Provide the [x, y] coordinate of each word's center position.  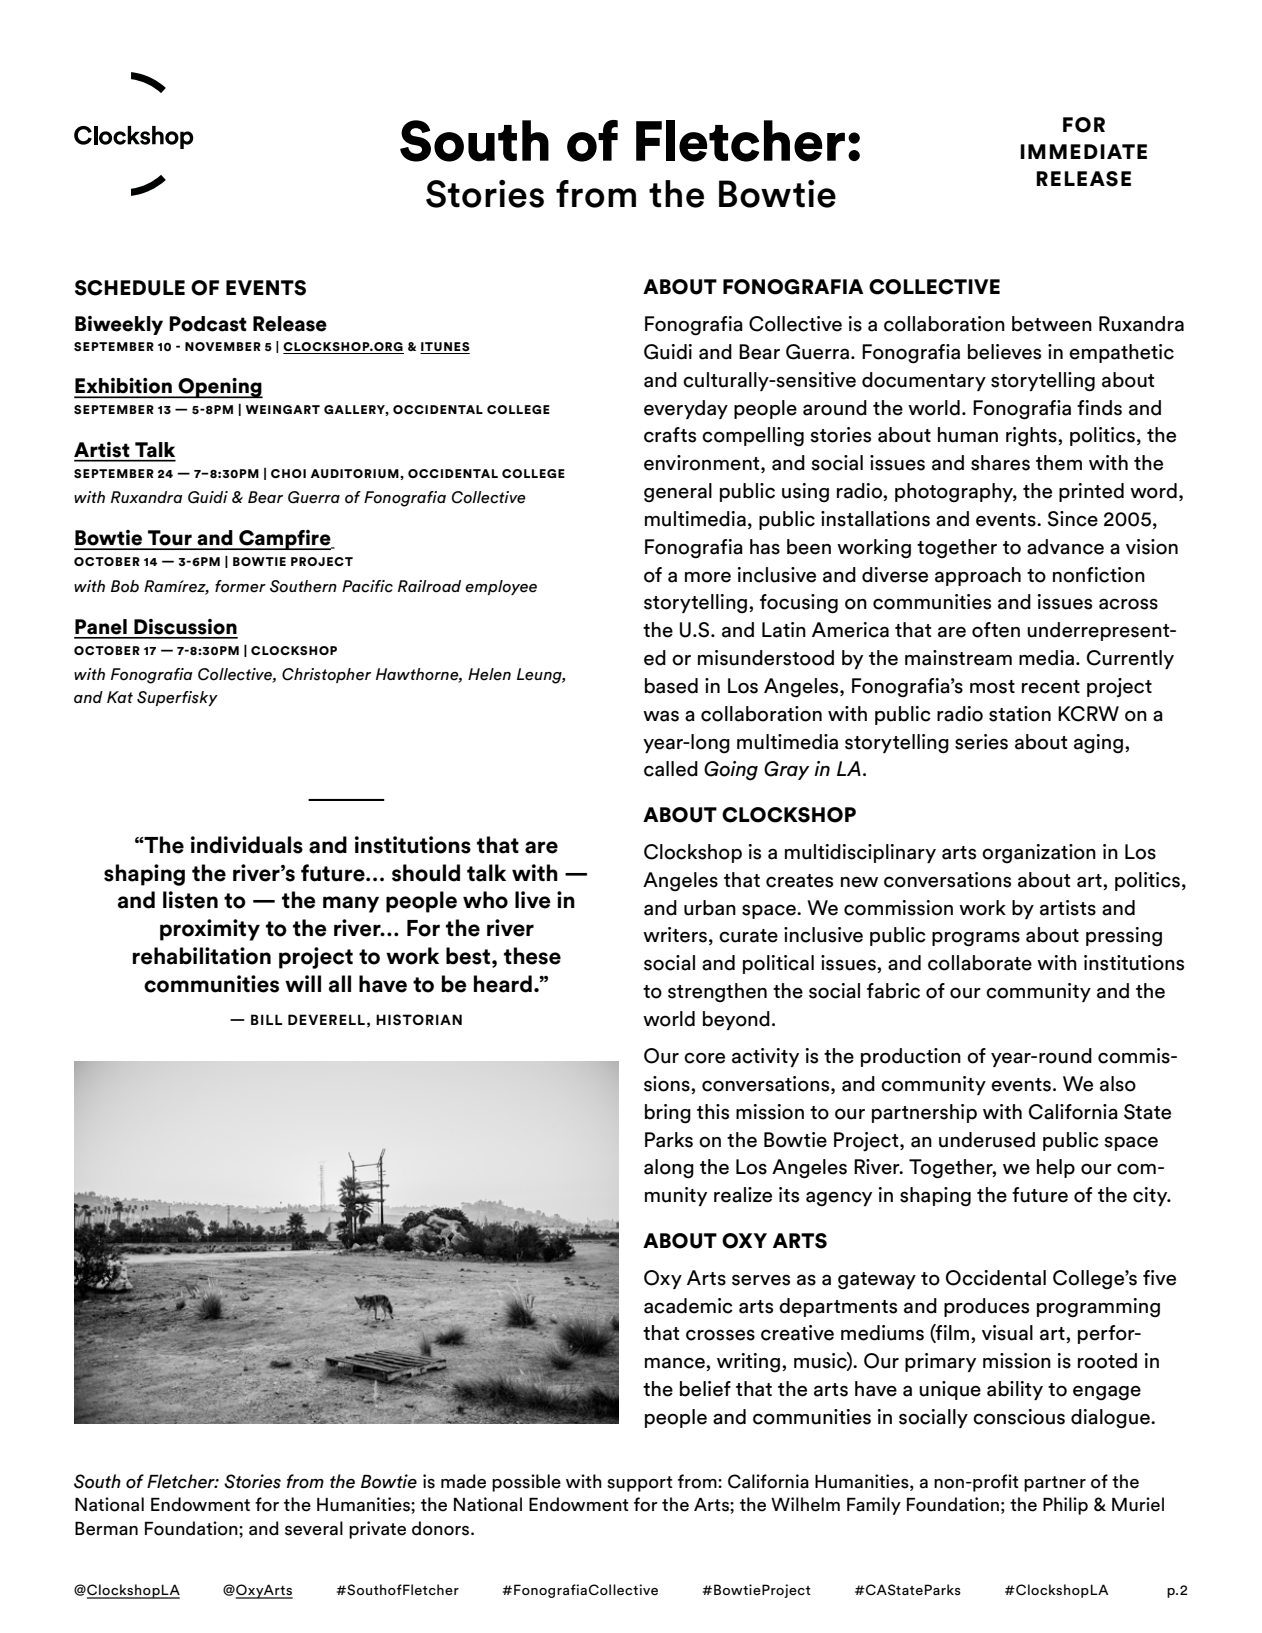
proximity [210, 930]
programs [976, 939]
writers [675, 935]
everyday [686, 409]
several [314, 1528]
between [1052, 324]
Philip [1065, 1506]
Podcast [208, 324]
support [640, 1484]
